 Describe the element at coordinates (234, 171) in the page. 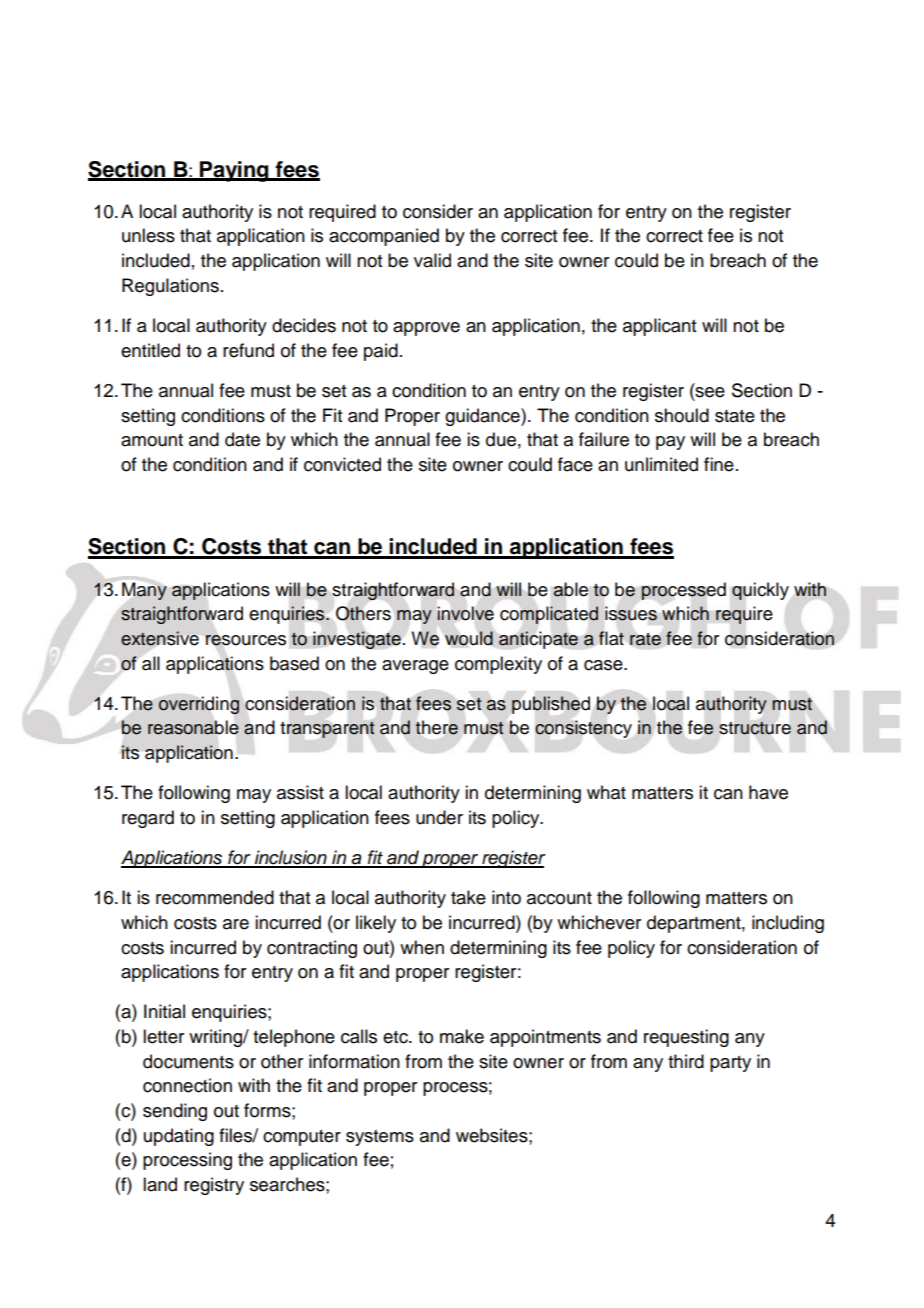

I see `Paying` at that location.
